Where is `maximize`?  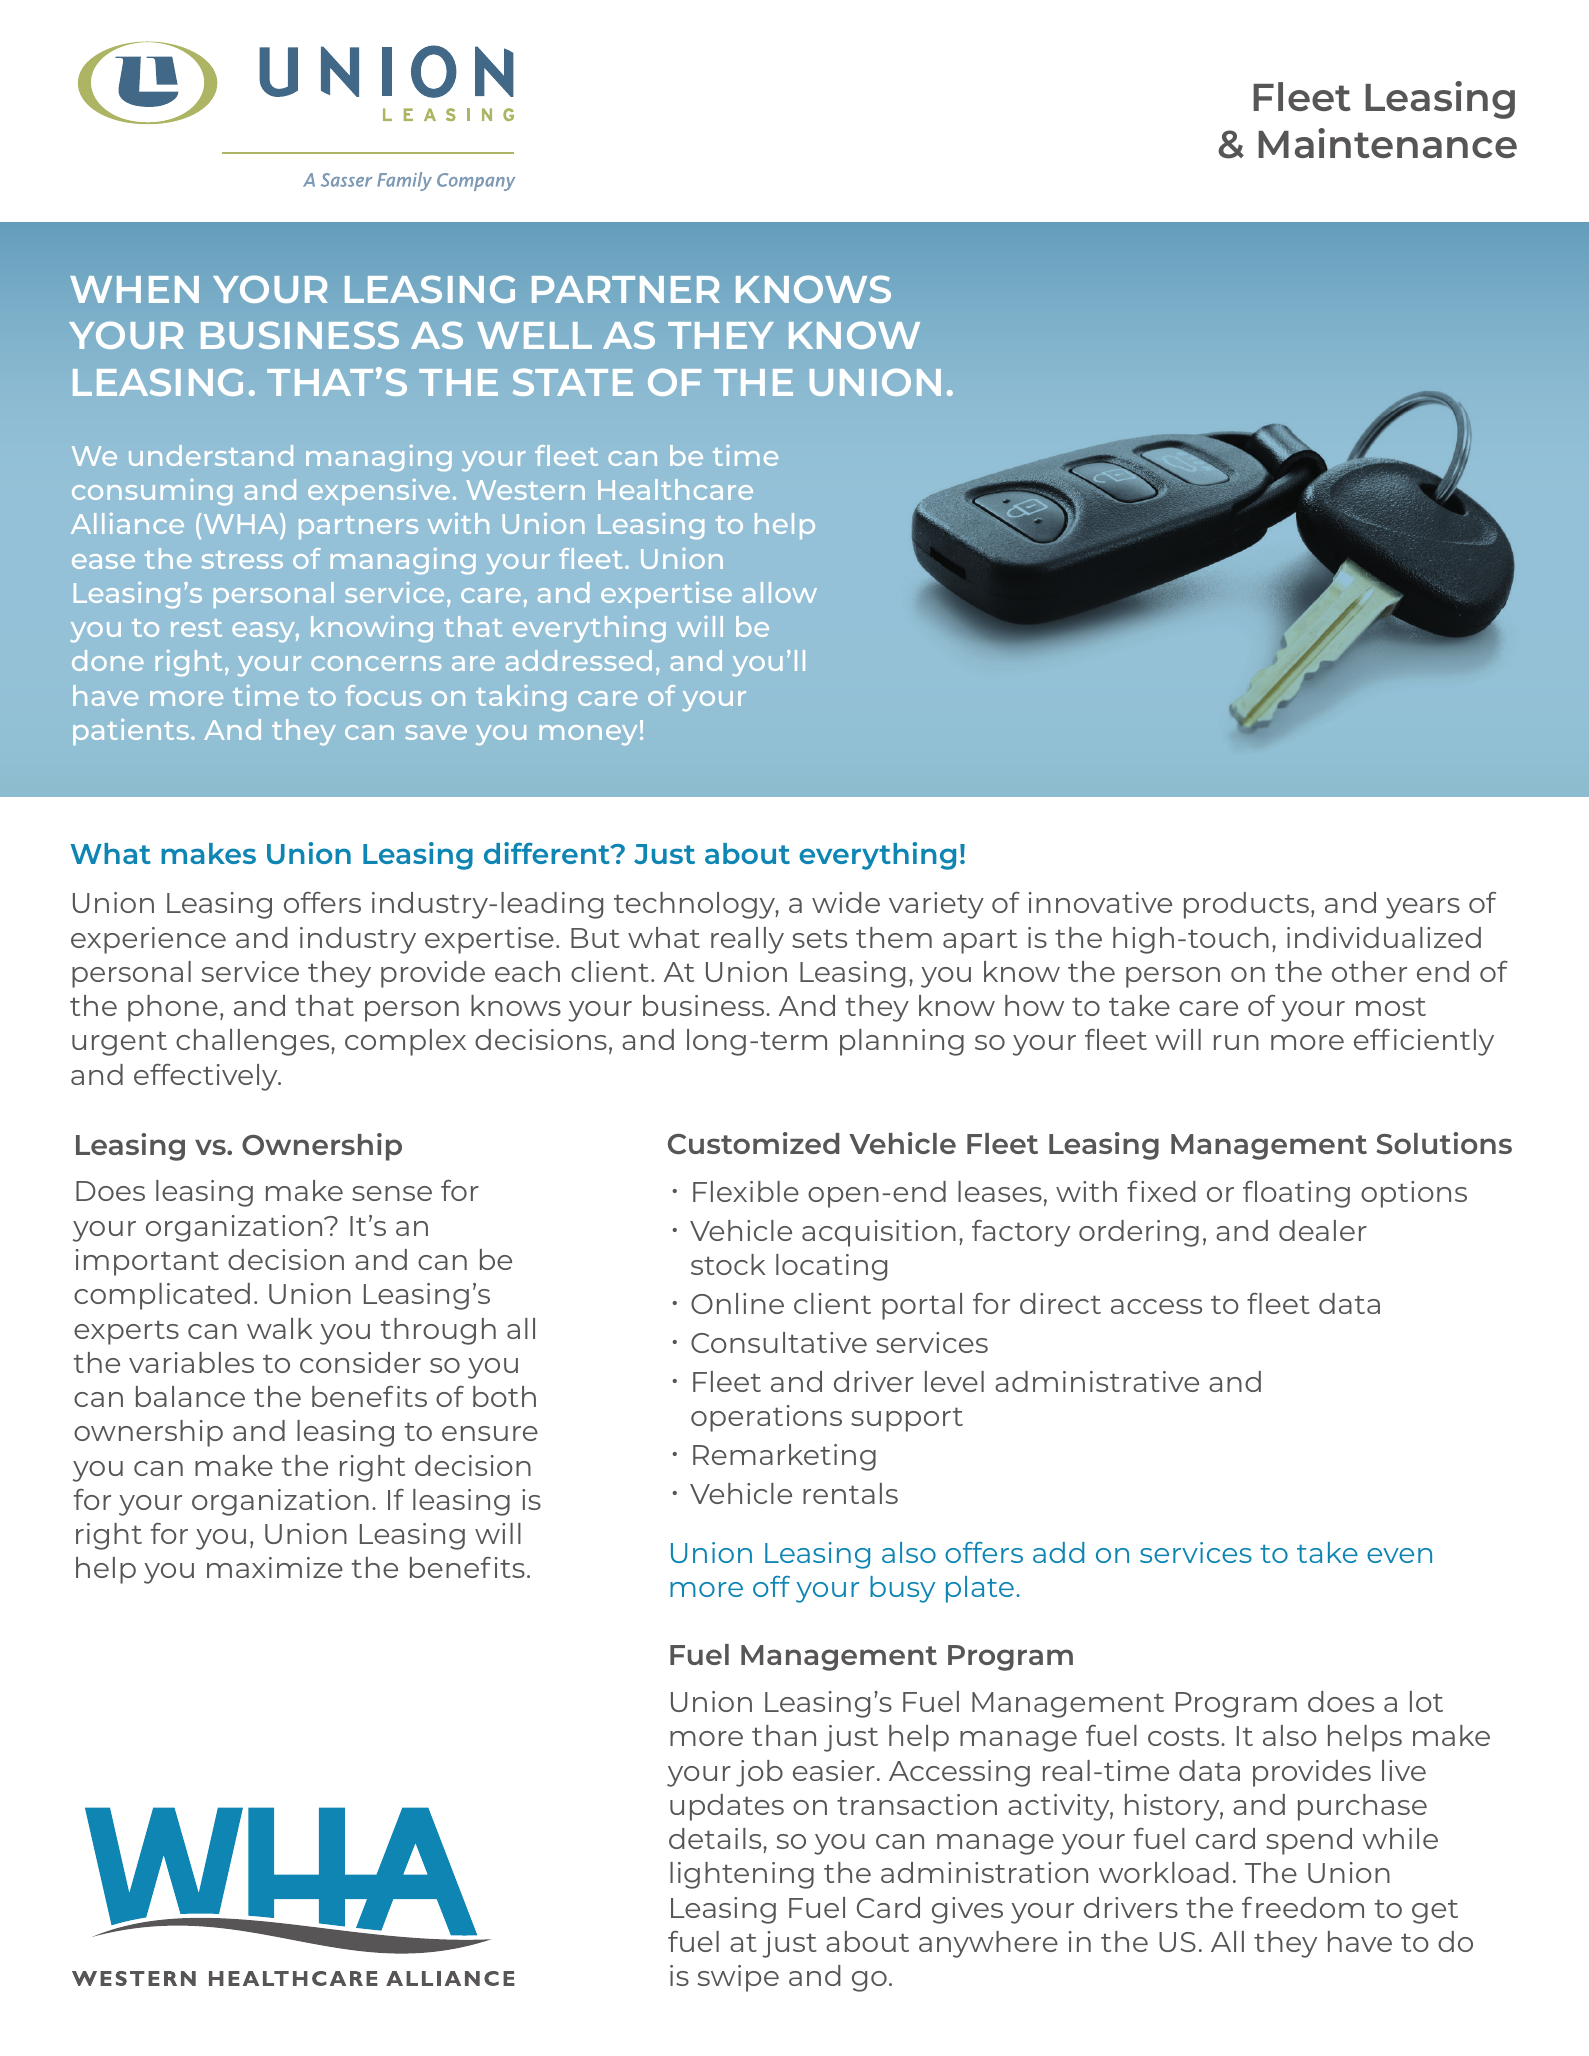
maximize is located at coordinates (275, 1567).
